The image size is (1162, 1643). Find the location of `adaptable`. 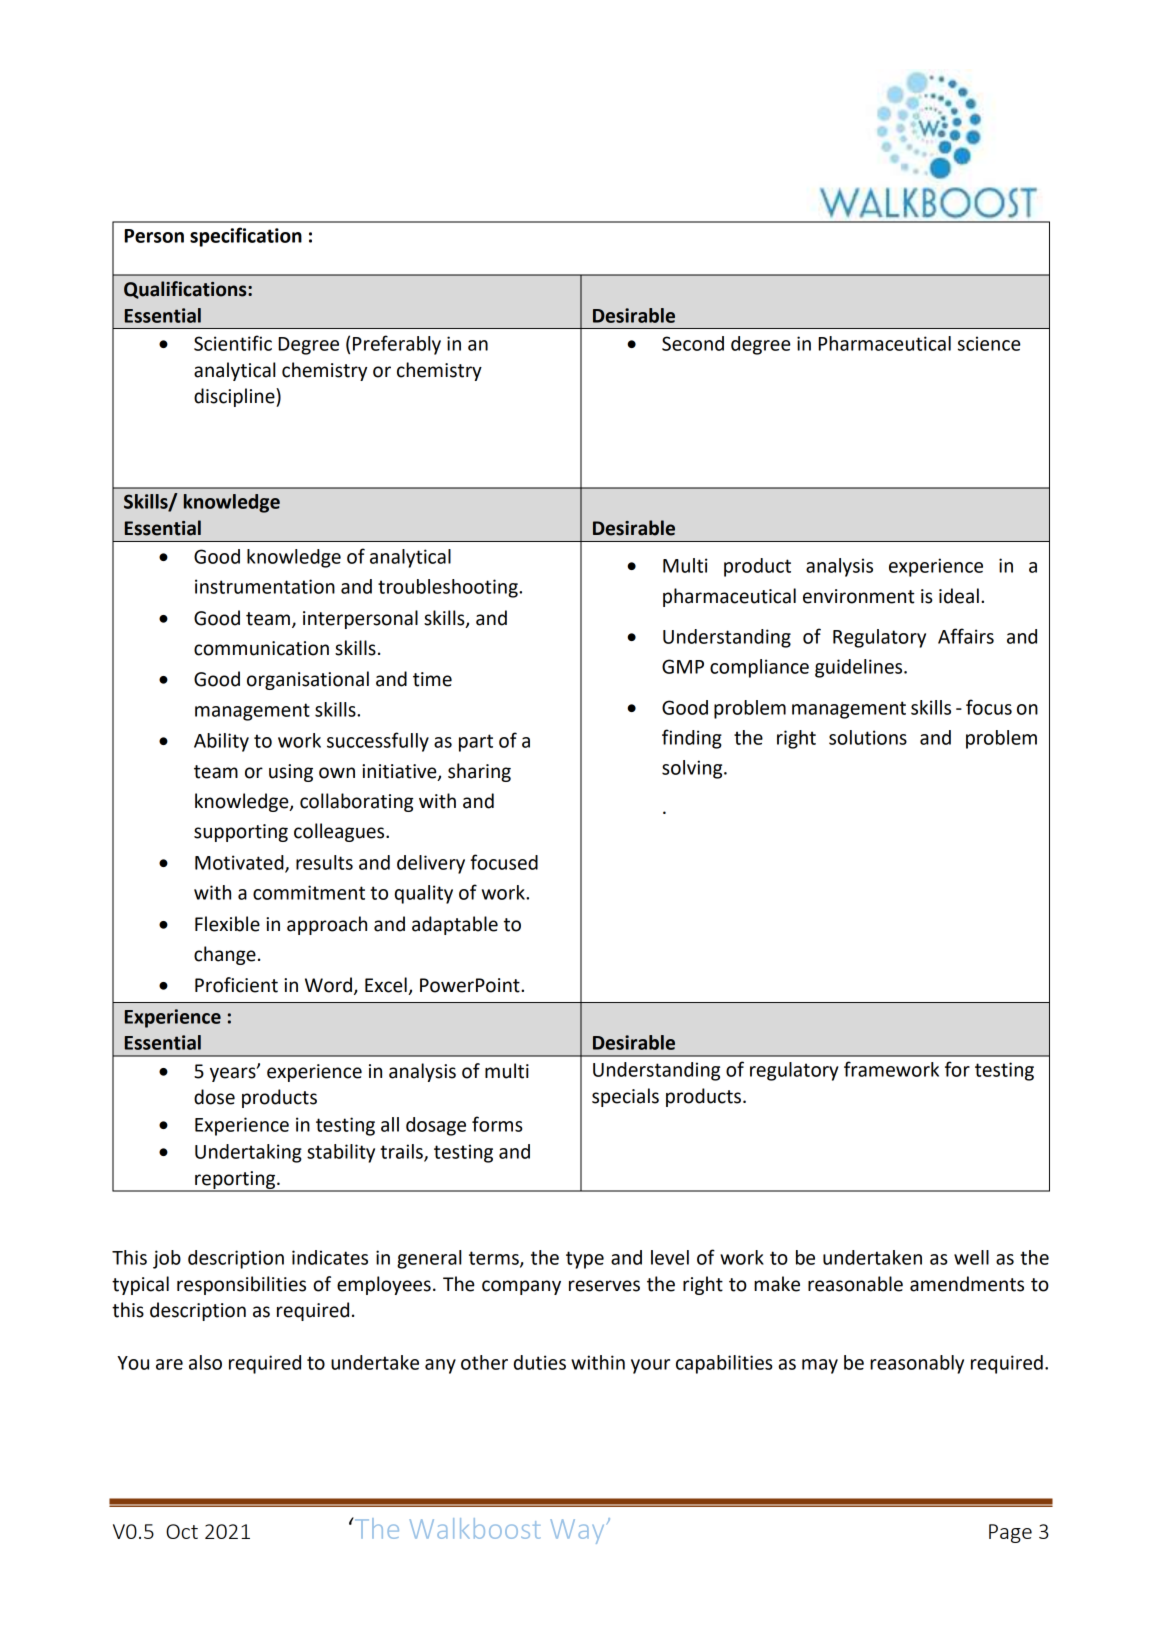

adaptable is located at coordinates (455, 925).
